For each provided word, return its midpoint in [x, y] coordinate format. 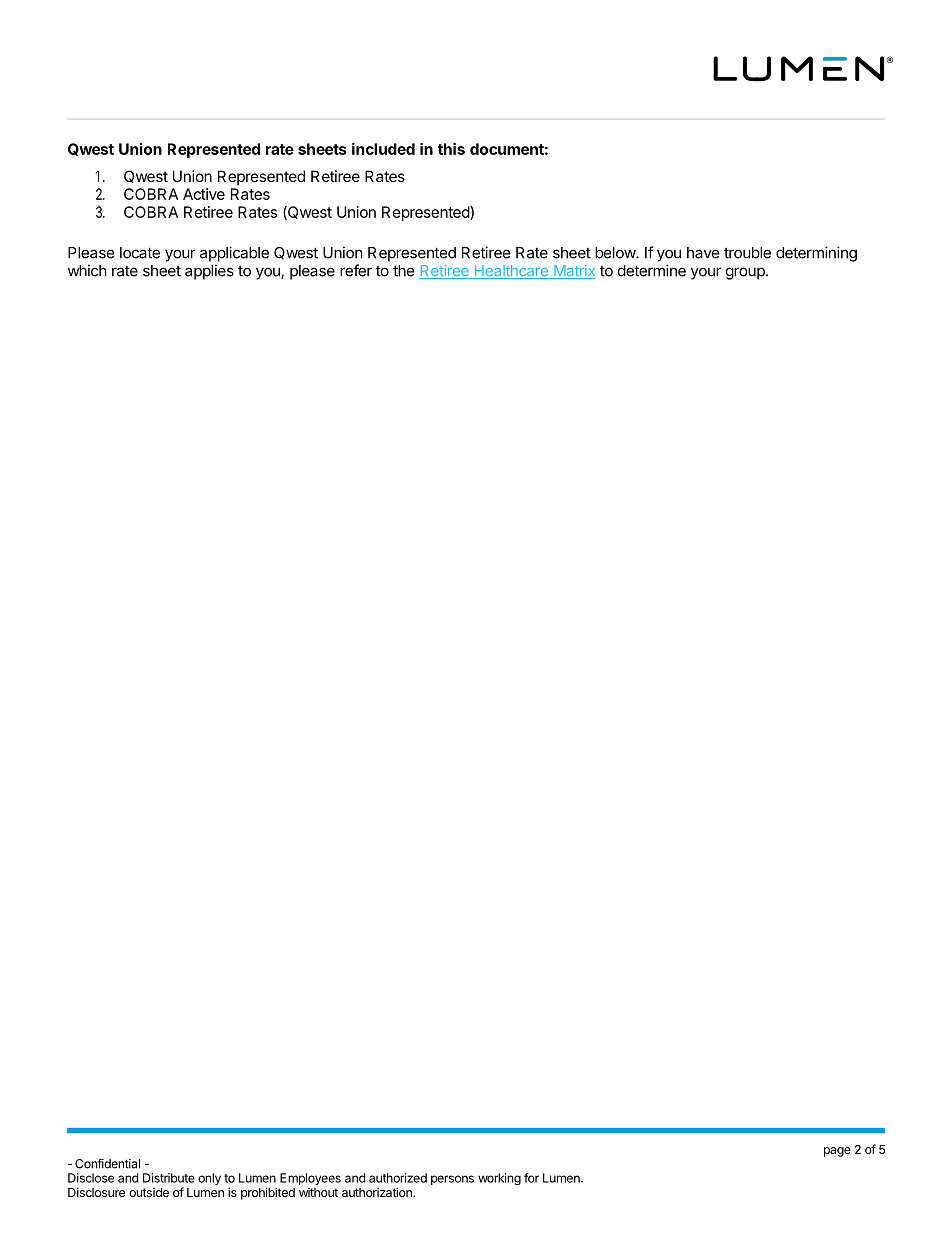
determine [652, 270]
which [87, 270]
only [209, 1179]
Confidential [107, 1163]
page [837, 1152]
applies [209, 272]
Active [204, 194]
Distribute [169, 1178]
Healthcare [511, 272]
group [746, 273]
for [531, 1178]
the [404, 271]
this [451, 149]
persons [452, 1180]
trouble [747, 253]
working [499, 1179]
